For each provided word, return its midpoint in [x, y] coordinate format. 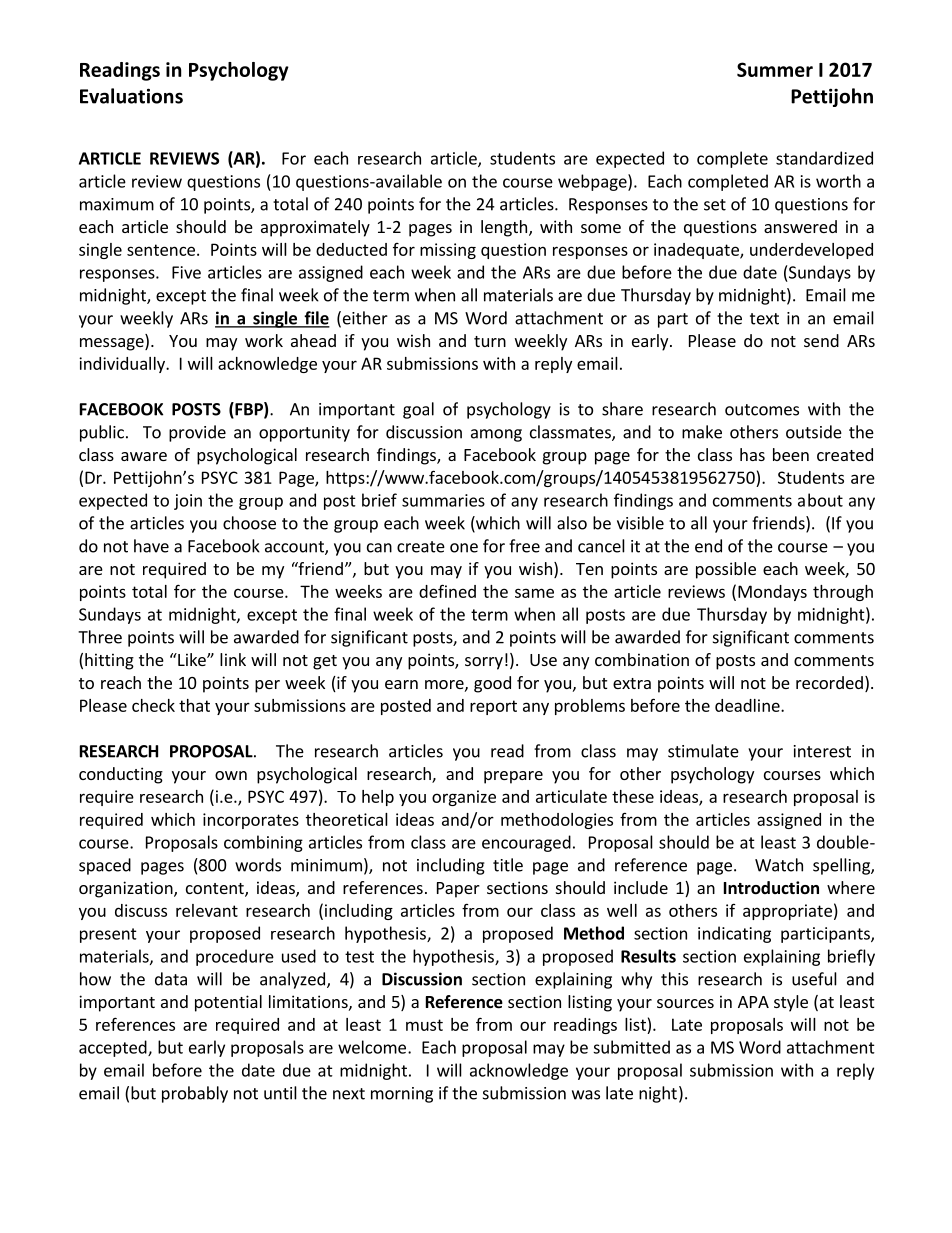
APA [753, 1002]
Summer [775, 69]
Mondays [772, 593]
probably [195, 1094]
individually [123, 365]
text [764, 319]
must [424, 1025]
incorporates [251, 821]
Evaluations [131, 96]
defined [447, 591]
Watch [779, 865]
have [151, 546]
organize [464, 798]
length [504, 228]
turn [490, 341]
